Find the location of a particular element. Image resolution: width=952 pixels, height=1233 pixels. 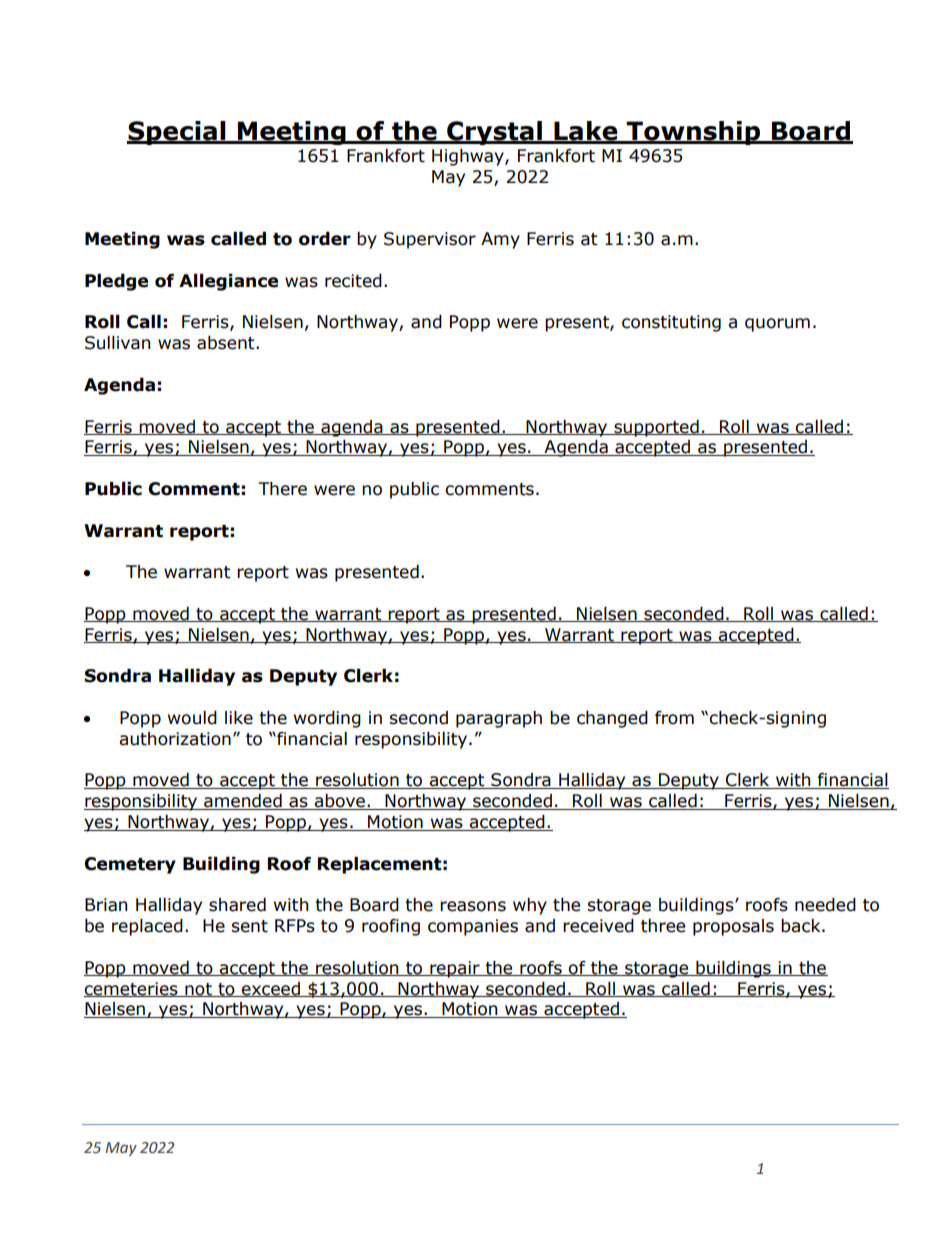

Special is located at coordinates (177, 133).
